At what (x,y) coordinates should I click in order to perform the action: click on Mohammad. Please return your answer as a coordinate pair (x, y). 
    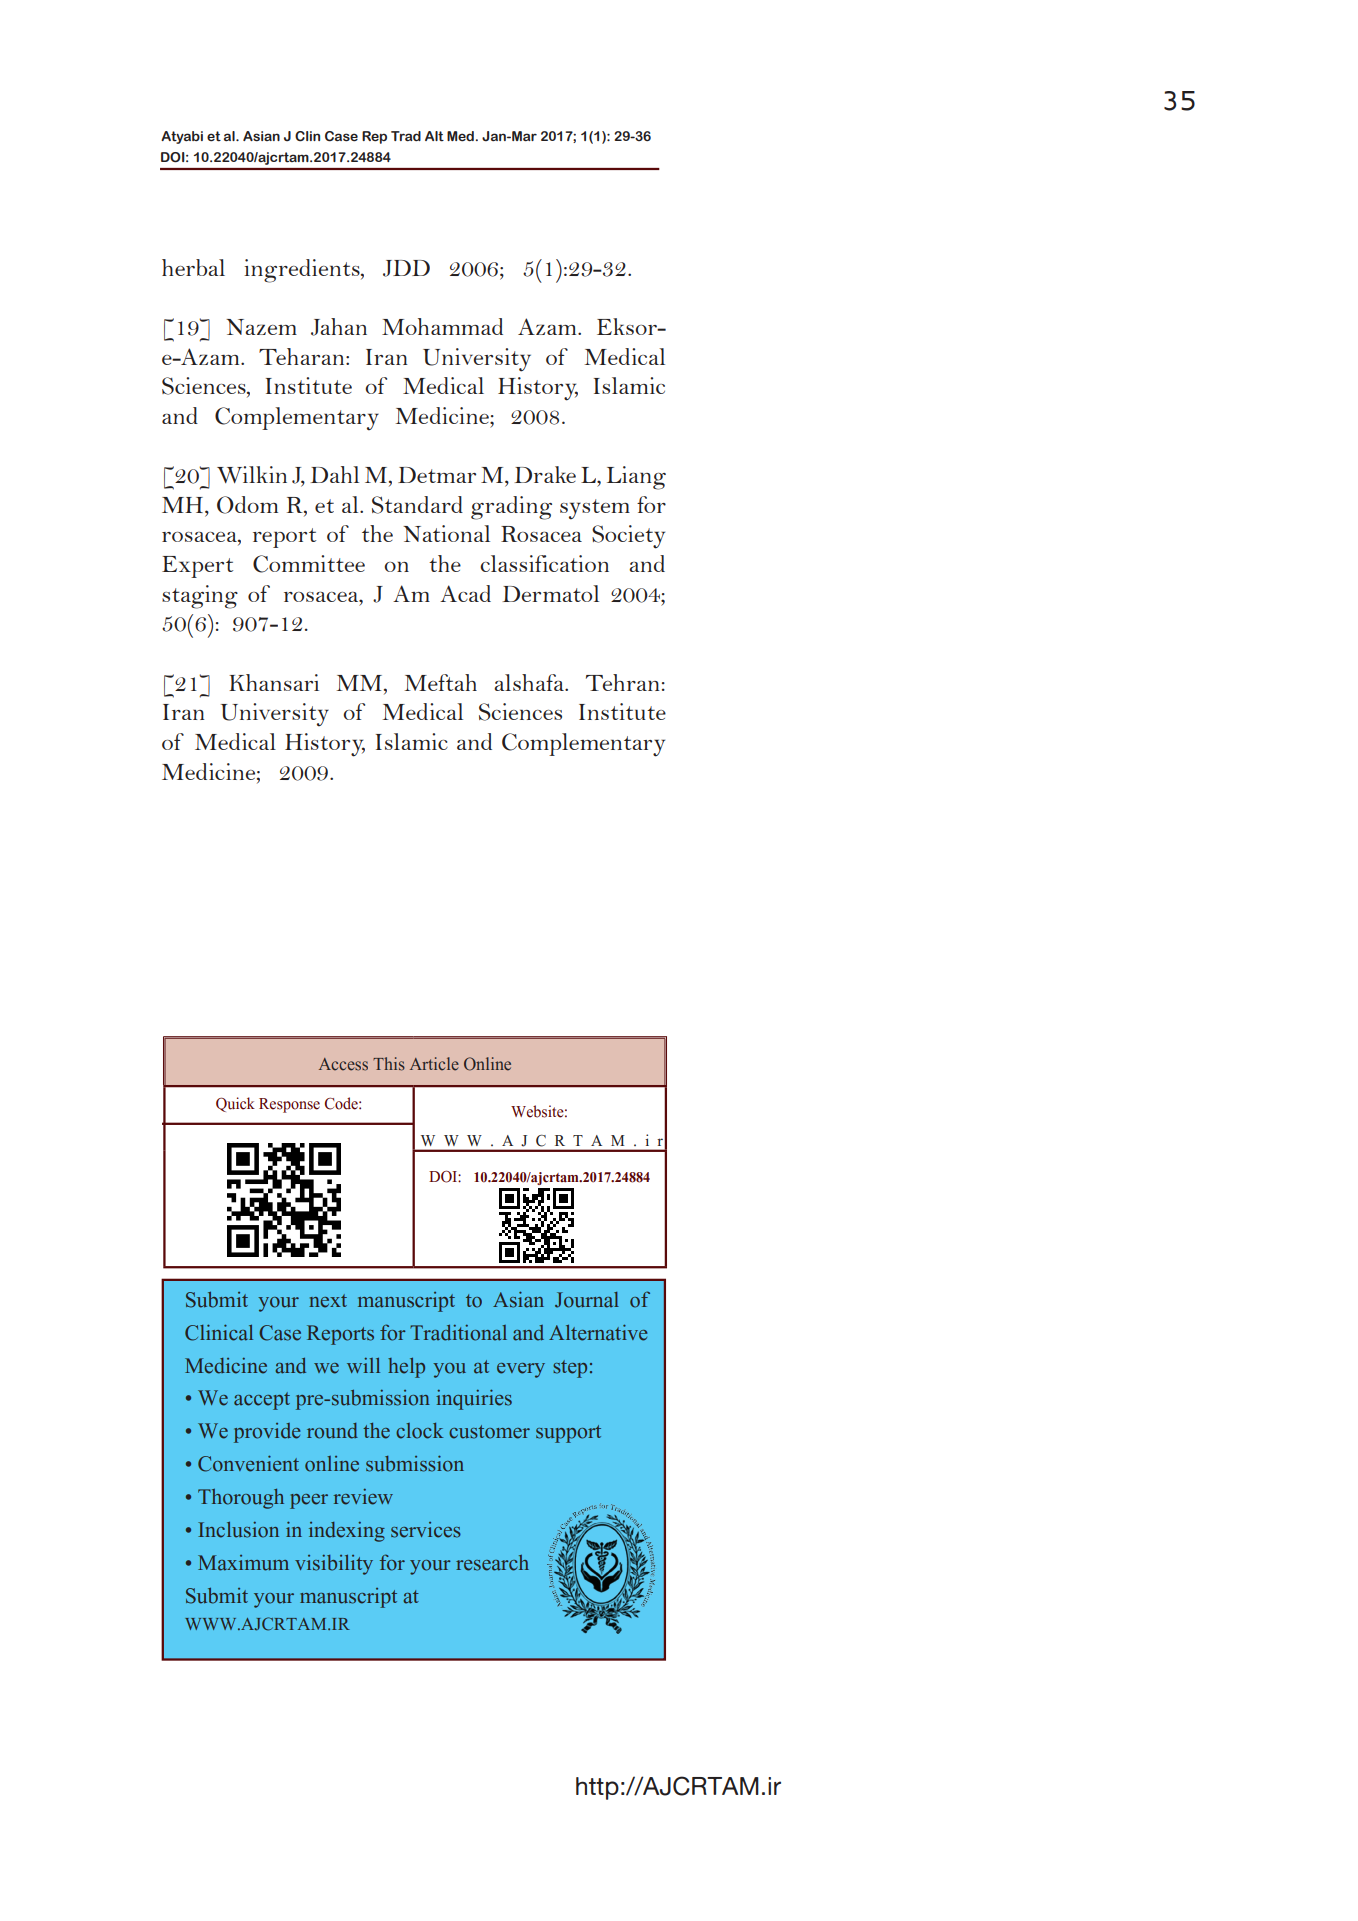
    Looking at the image, I should click on (442, 326).
